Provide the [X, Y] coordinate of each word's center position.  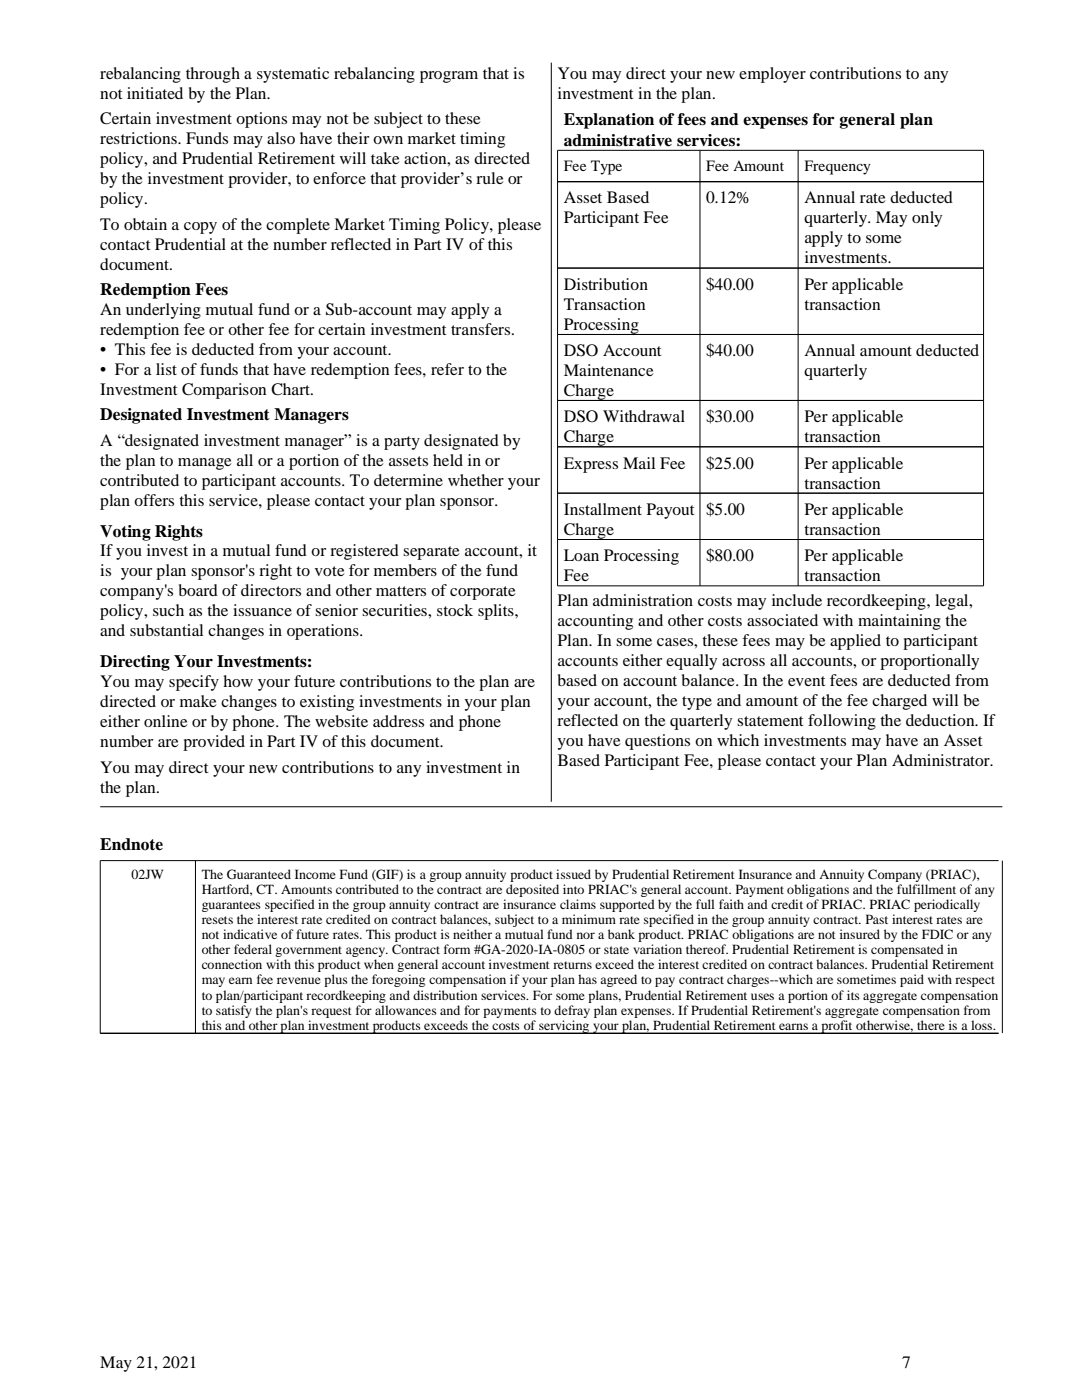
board [198, 590]
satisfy [234, 1011]
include [797, 600]
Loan [581, 555]
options [261, 120]
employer [772, 75]
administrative [618, 140]
